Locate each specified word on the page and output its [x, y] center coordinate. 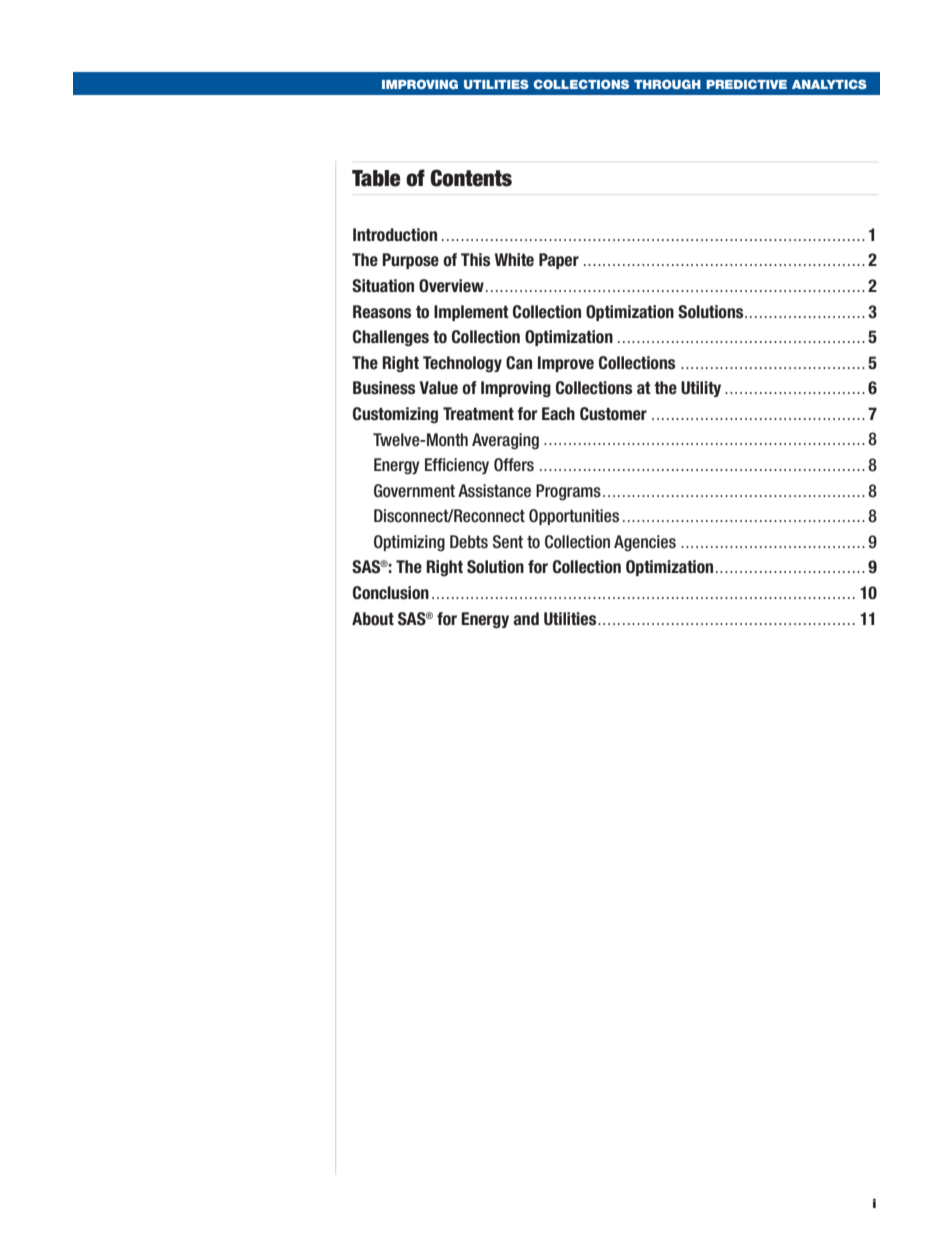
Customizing [395, 415]
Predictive [746, 84]
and [526, 619]
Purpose [410, 261]
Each [558, 414]
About [373, 619]
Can [519, 363]
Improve [566, 364]
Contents [471, 178]
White [514, 260]
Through [667, 84]
